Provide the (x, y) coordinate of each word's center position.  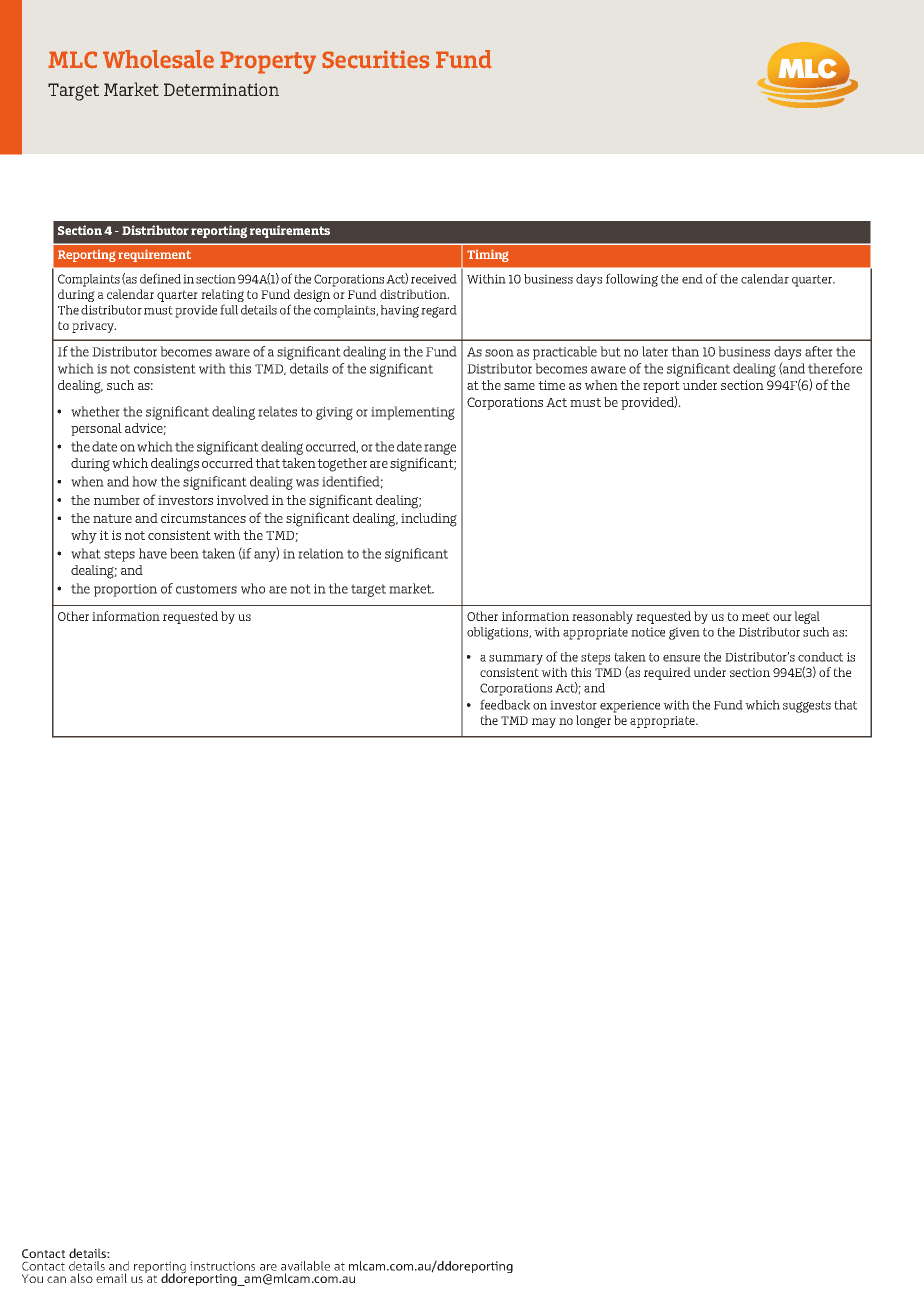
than (685, 351)
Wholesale (158, 59)
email (111, 1278)
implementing (413, 413)
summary (516, 660)
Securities (376, 59)
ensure (681, 658)
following (632, 280)
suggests (807, 707)
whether (95, 411)
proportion (125, 590)
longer (593, 721)
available (305, 1266)
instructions (222, 1266)
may (544, 723)
